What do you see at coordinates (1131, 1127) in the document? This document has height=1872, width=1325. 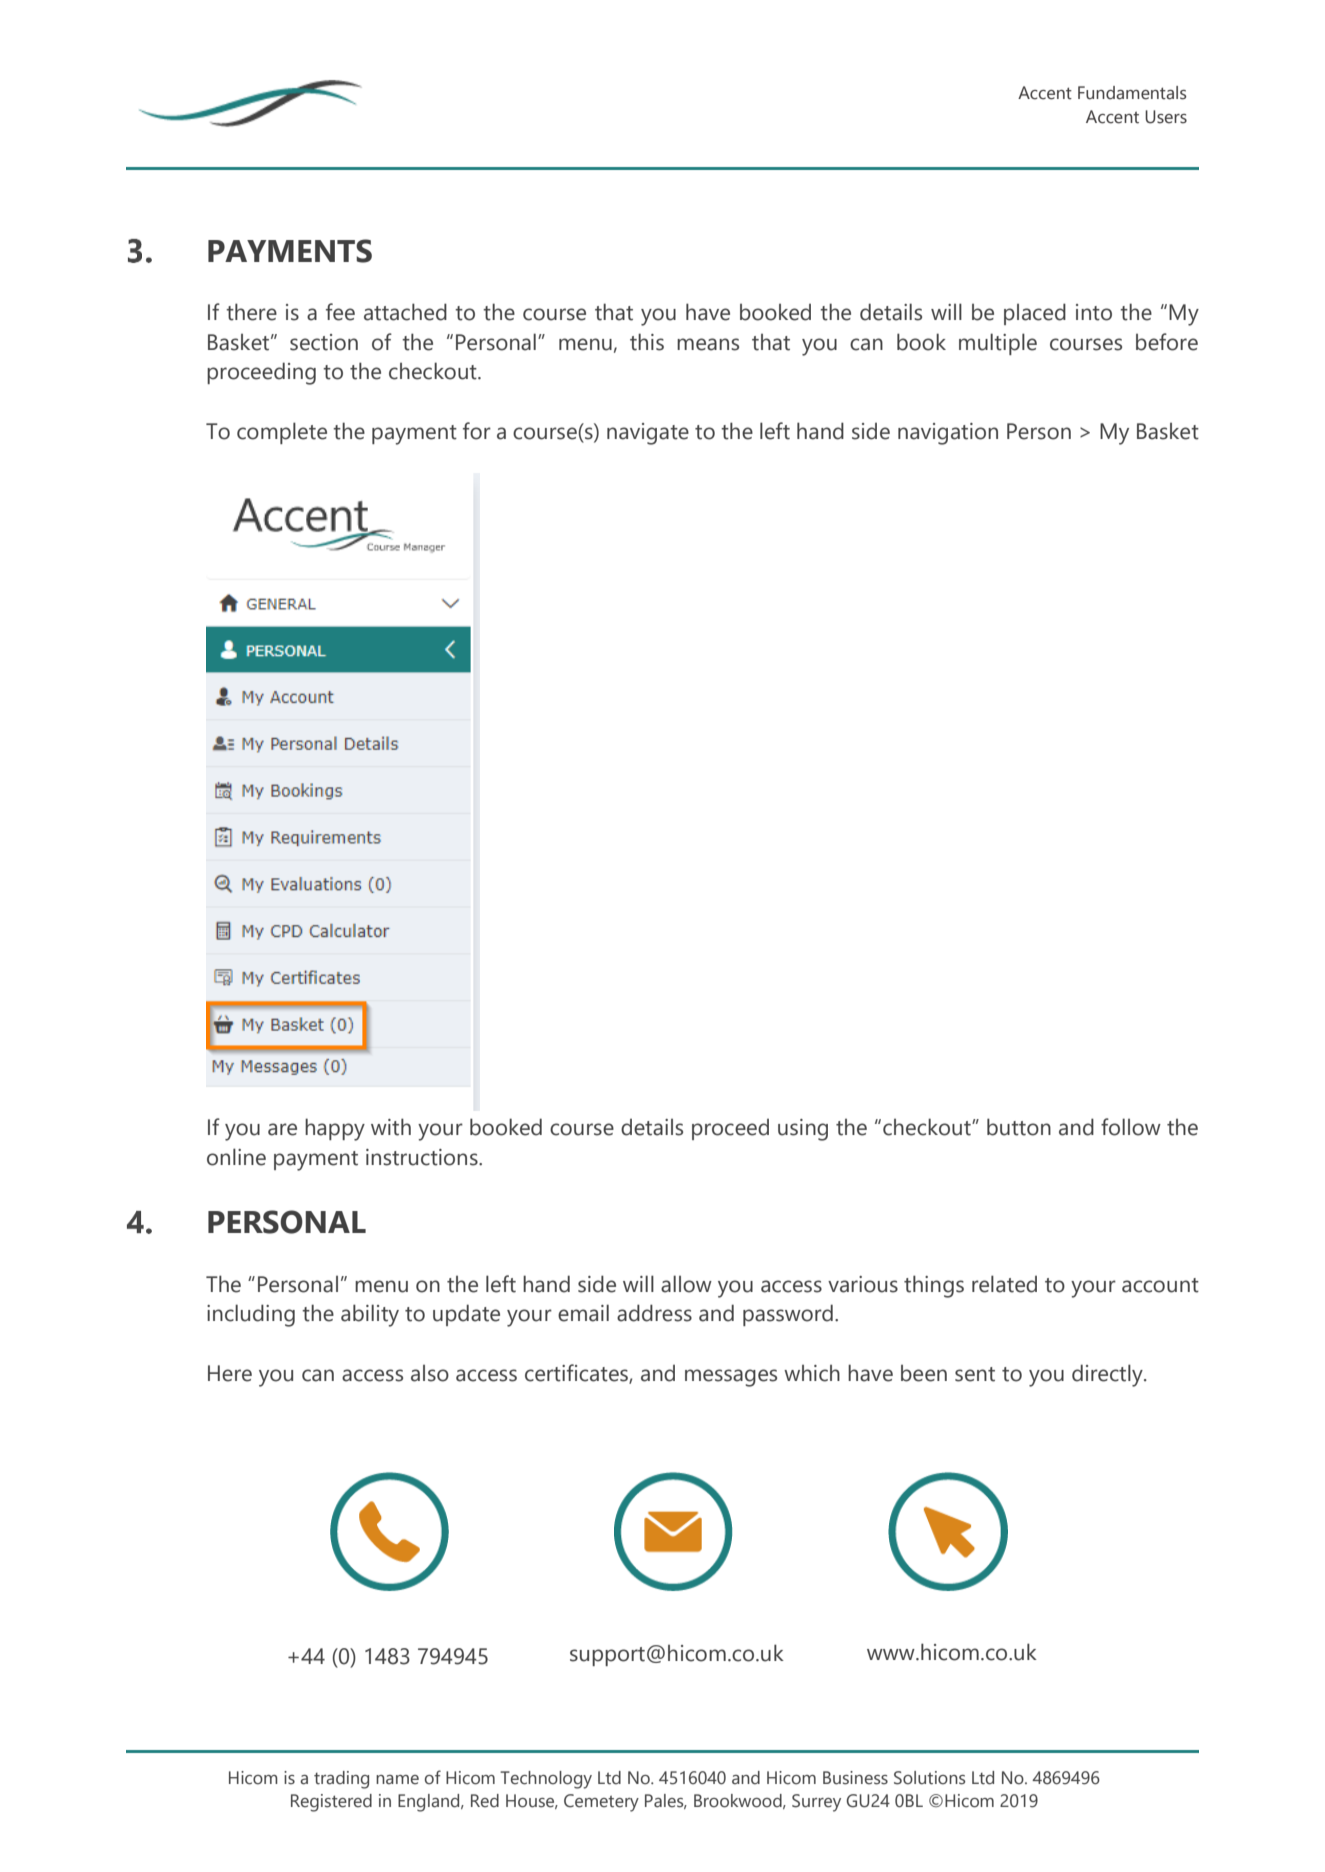 I see `follow` at bounding box center [1131, 1127].
